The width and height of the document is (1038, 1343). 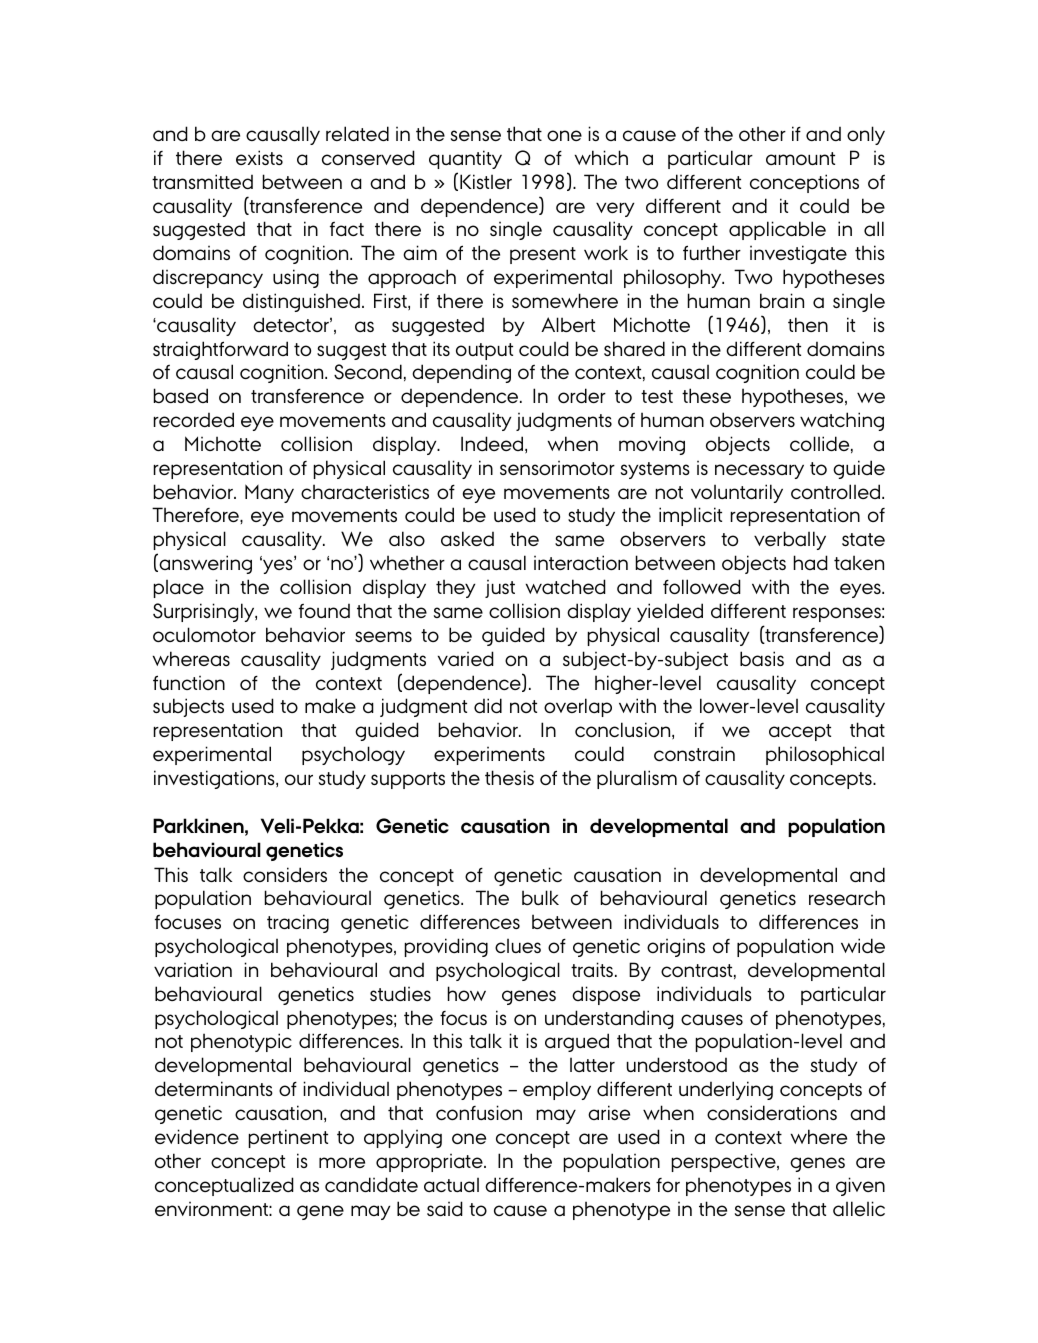 What do you see at coordinates (288, 1138) in the document?
I see `pertinent` at bounding box center [288, 1138].
